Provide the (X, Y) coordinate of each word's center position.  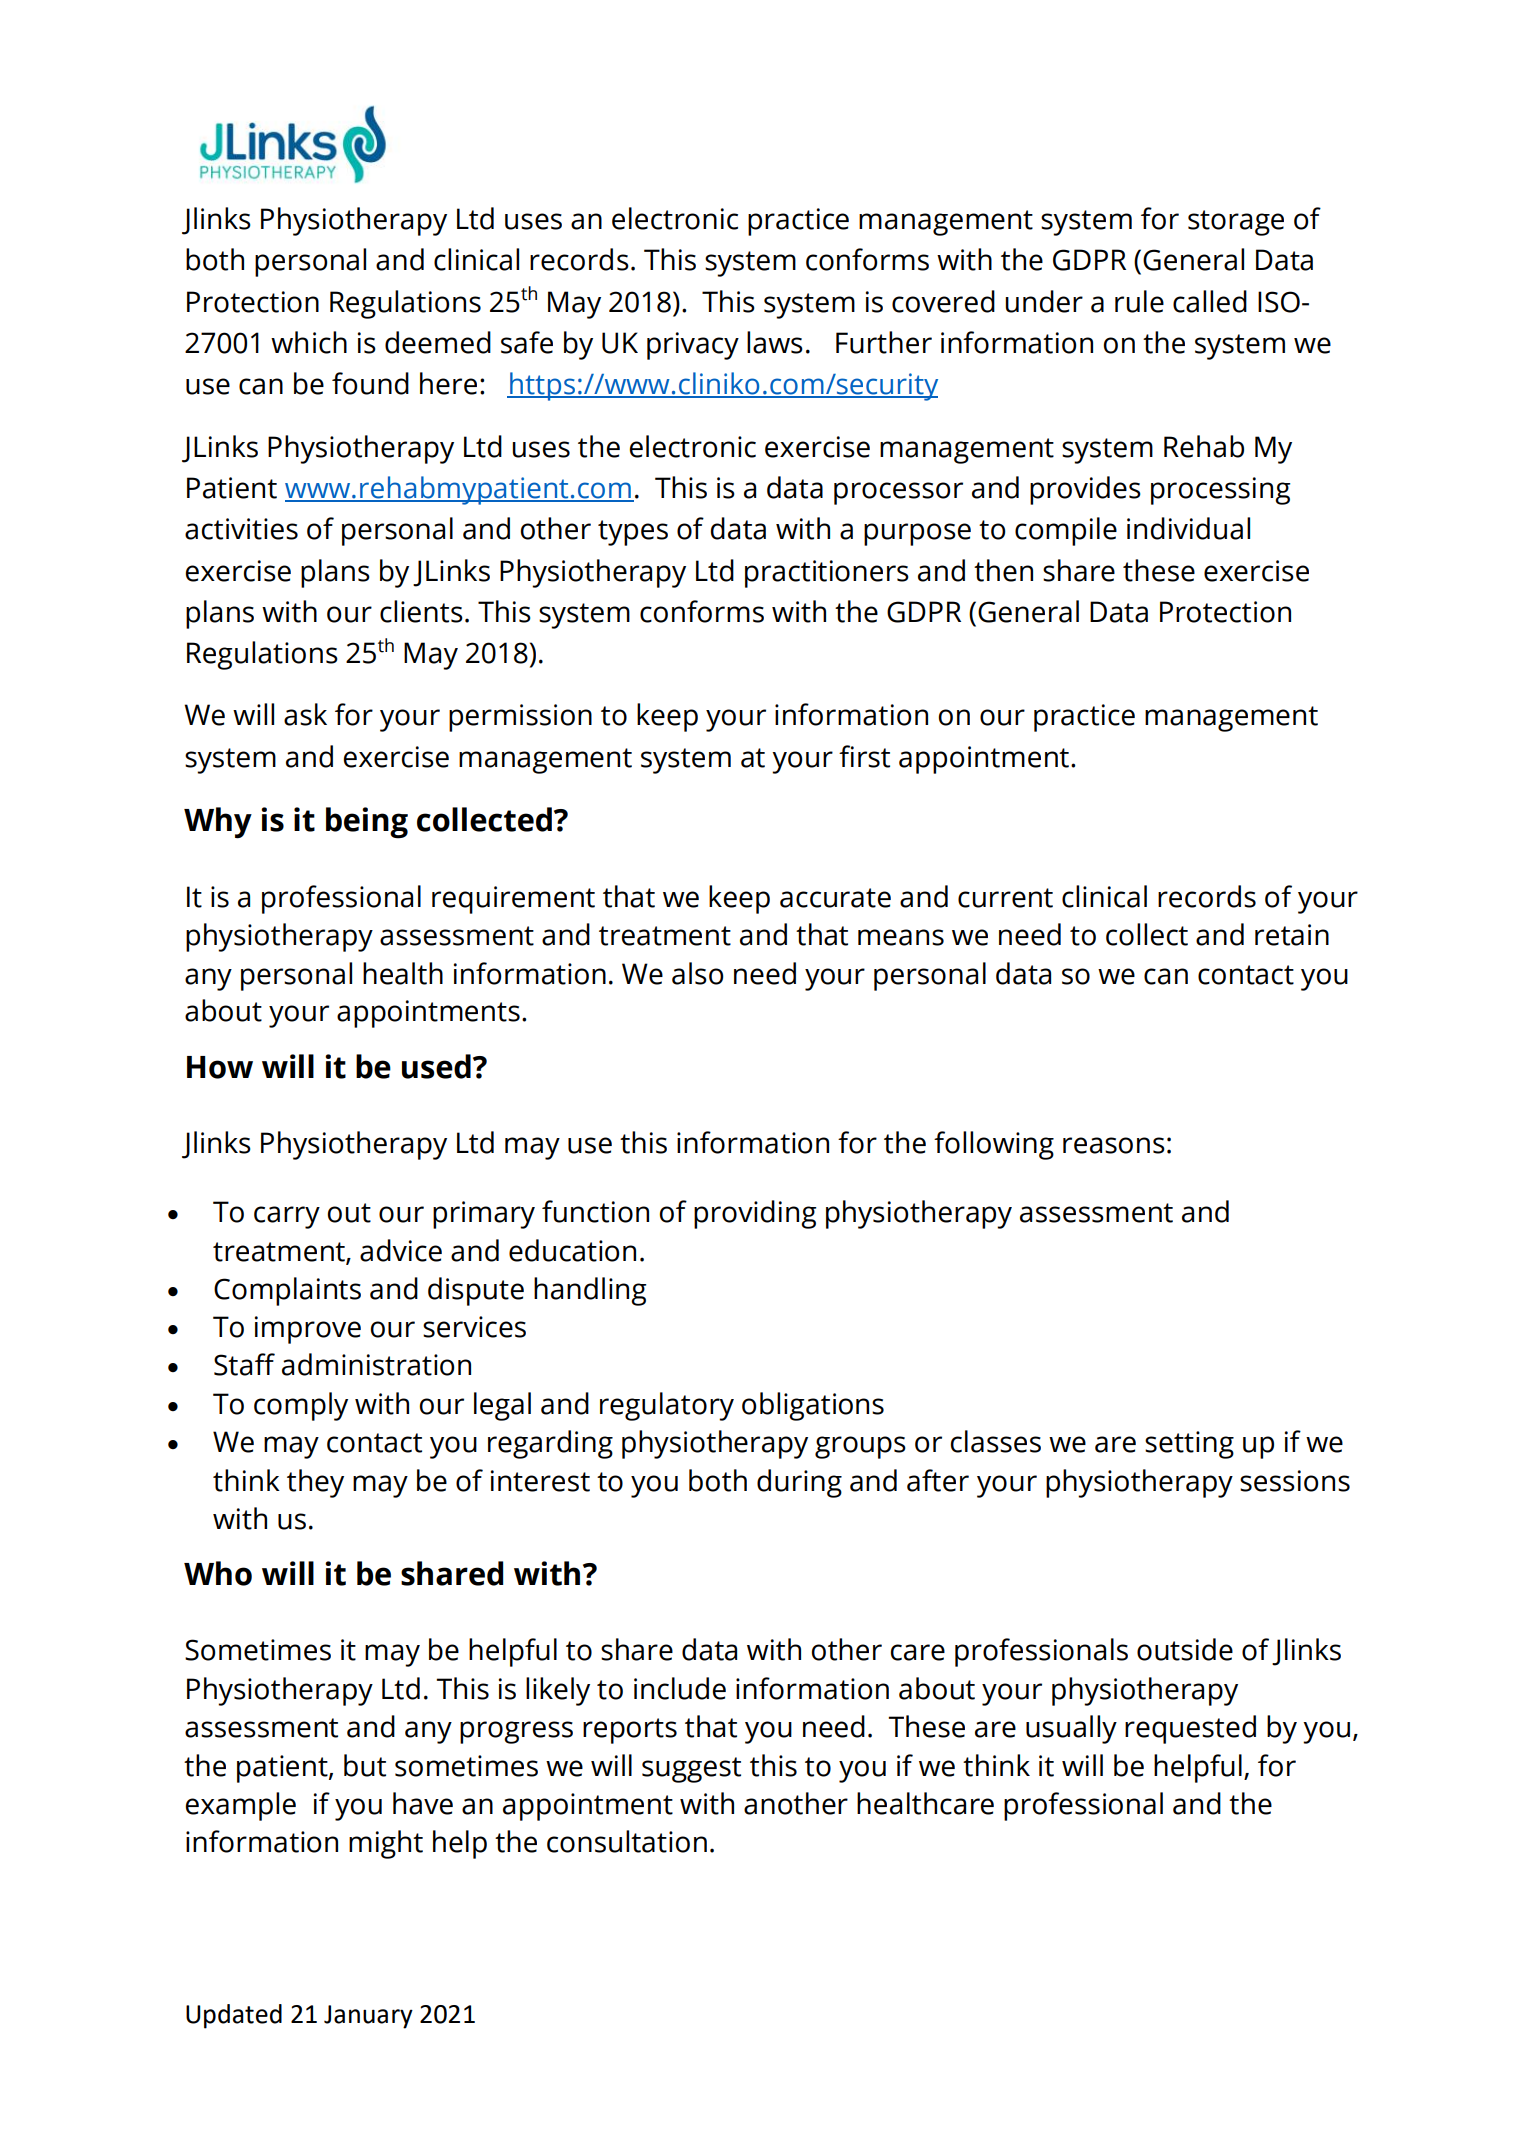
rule (1139, 301)
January (368, 2017)
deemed (438, 342)
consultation (627, 1841)
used (436, 1066)
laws (775, 342)
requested (1190, 1729)
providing (755, 1214)
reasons (1114, 1145)
